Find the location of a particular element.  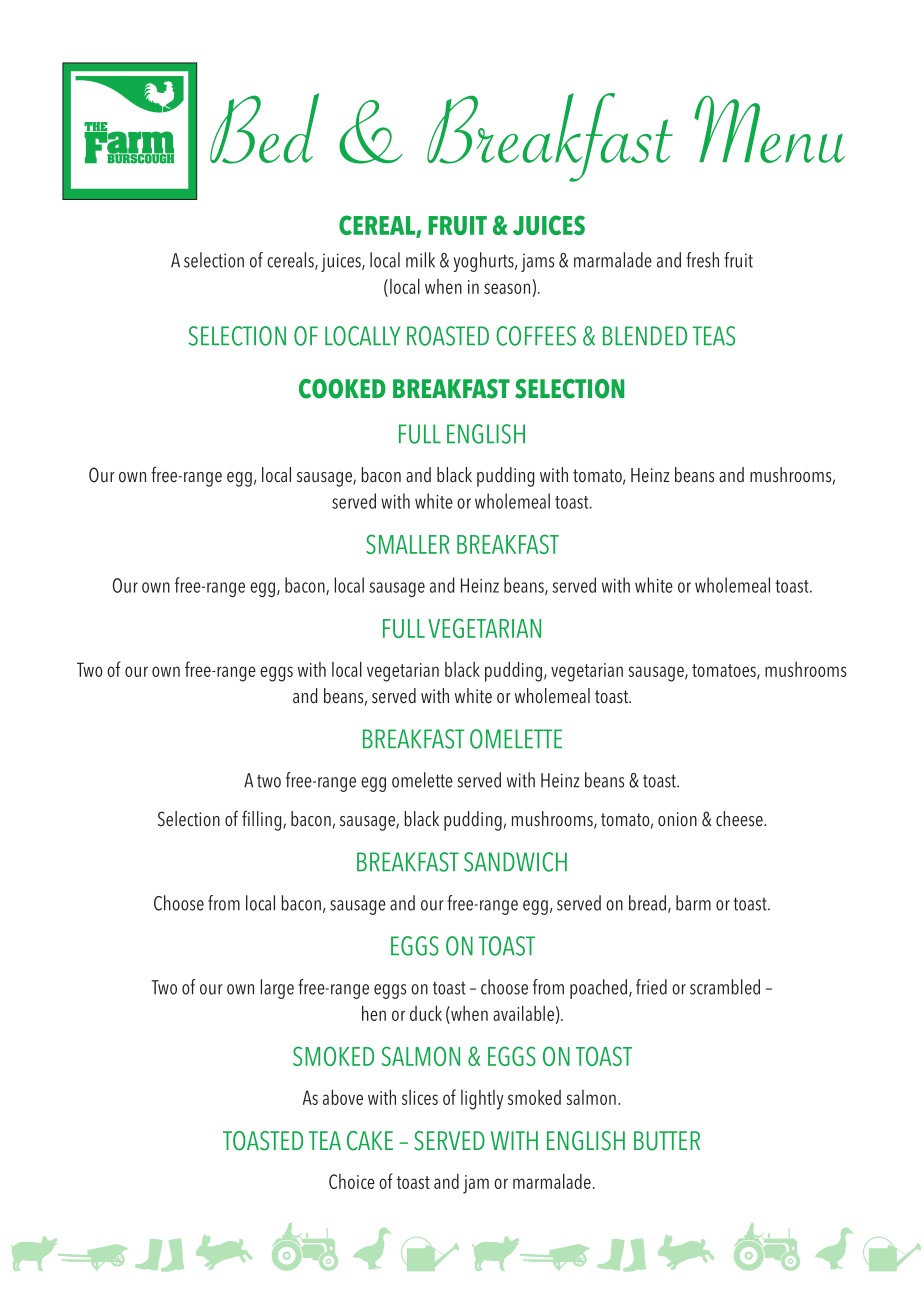

COOKED is located at coordinates (342, 389).
